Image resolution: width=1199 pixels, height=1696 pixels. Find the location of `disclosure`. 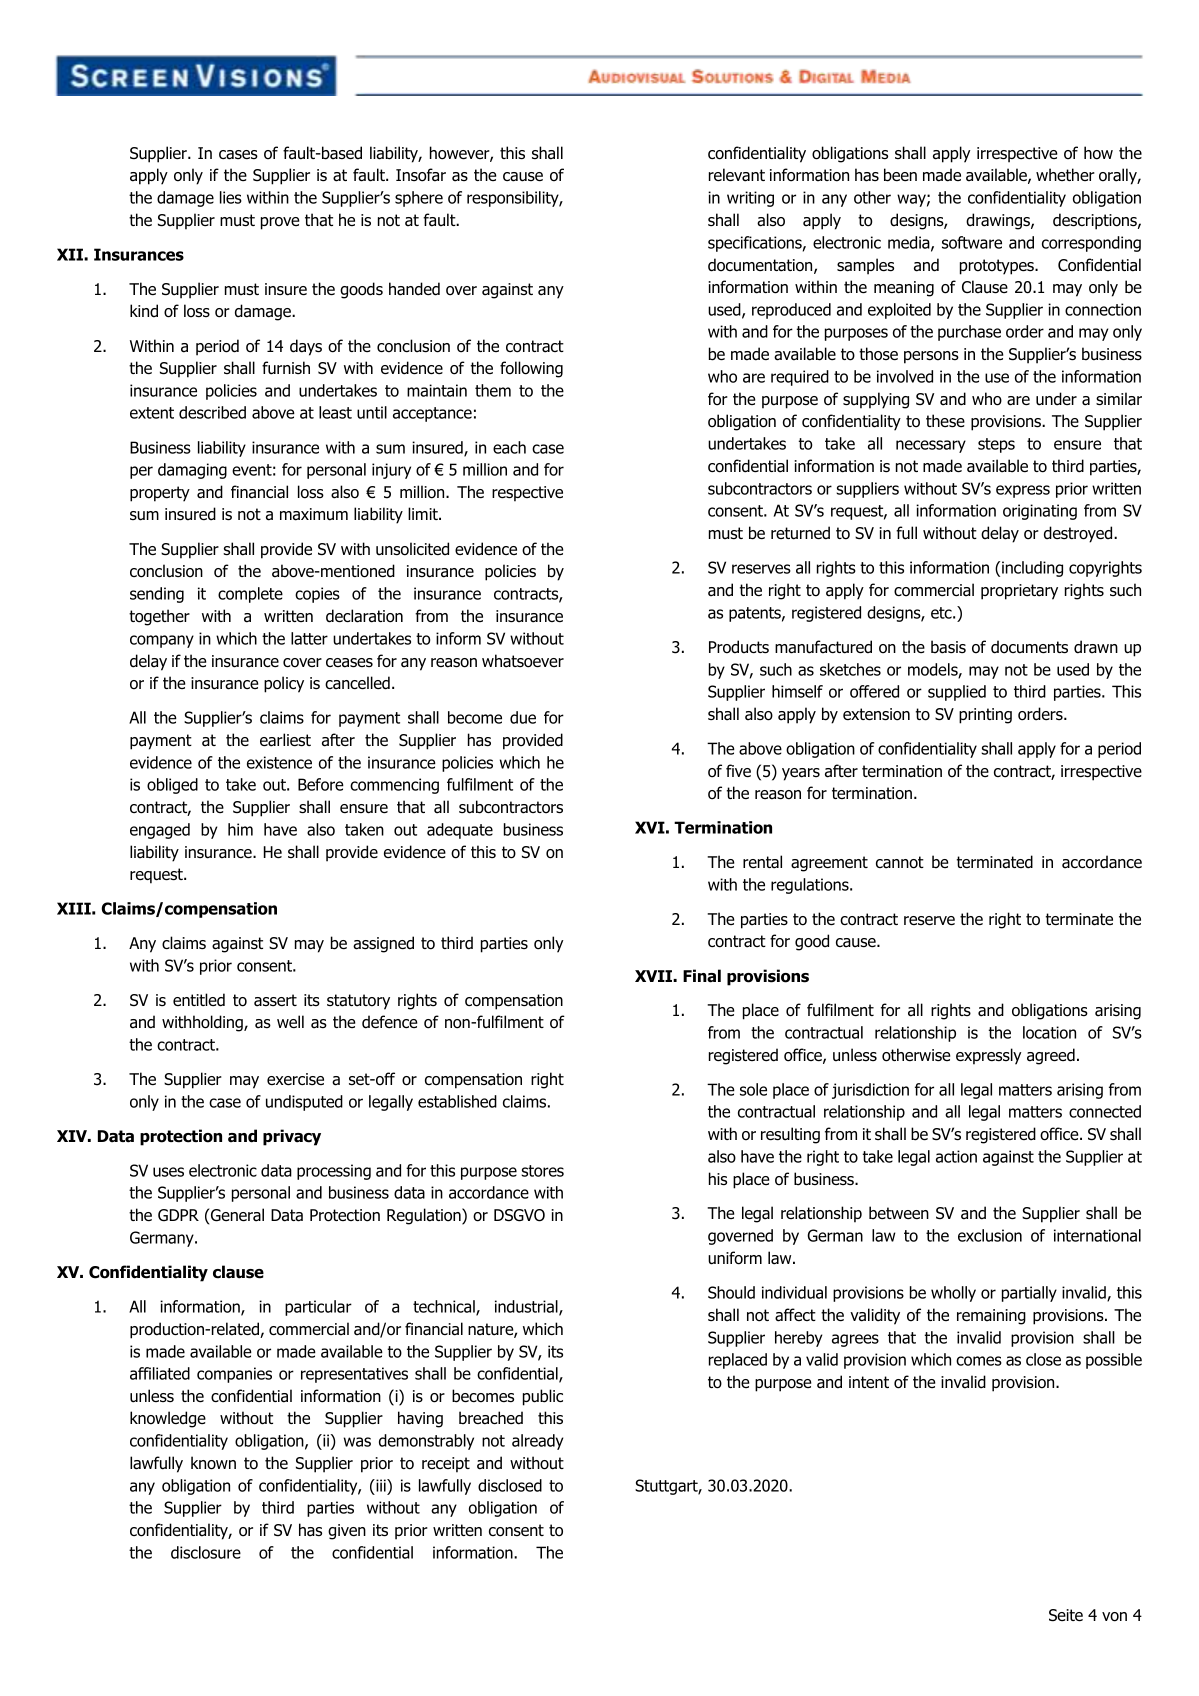

disclosure is located at coordinates (206, 1552).
